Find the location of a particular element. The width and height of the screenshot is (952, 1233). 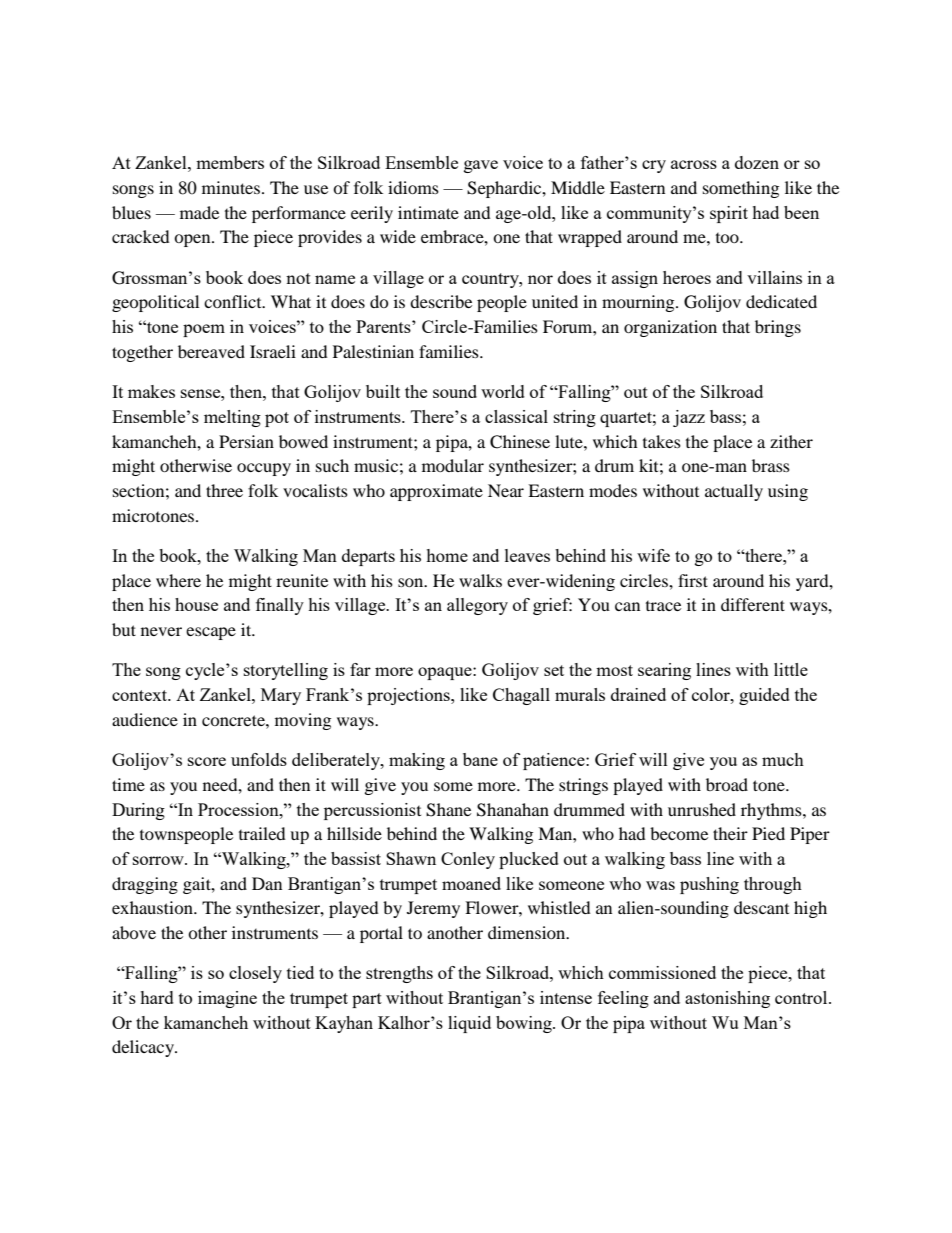

score is located at coordinates (207, 761).
